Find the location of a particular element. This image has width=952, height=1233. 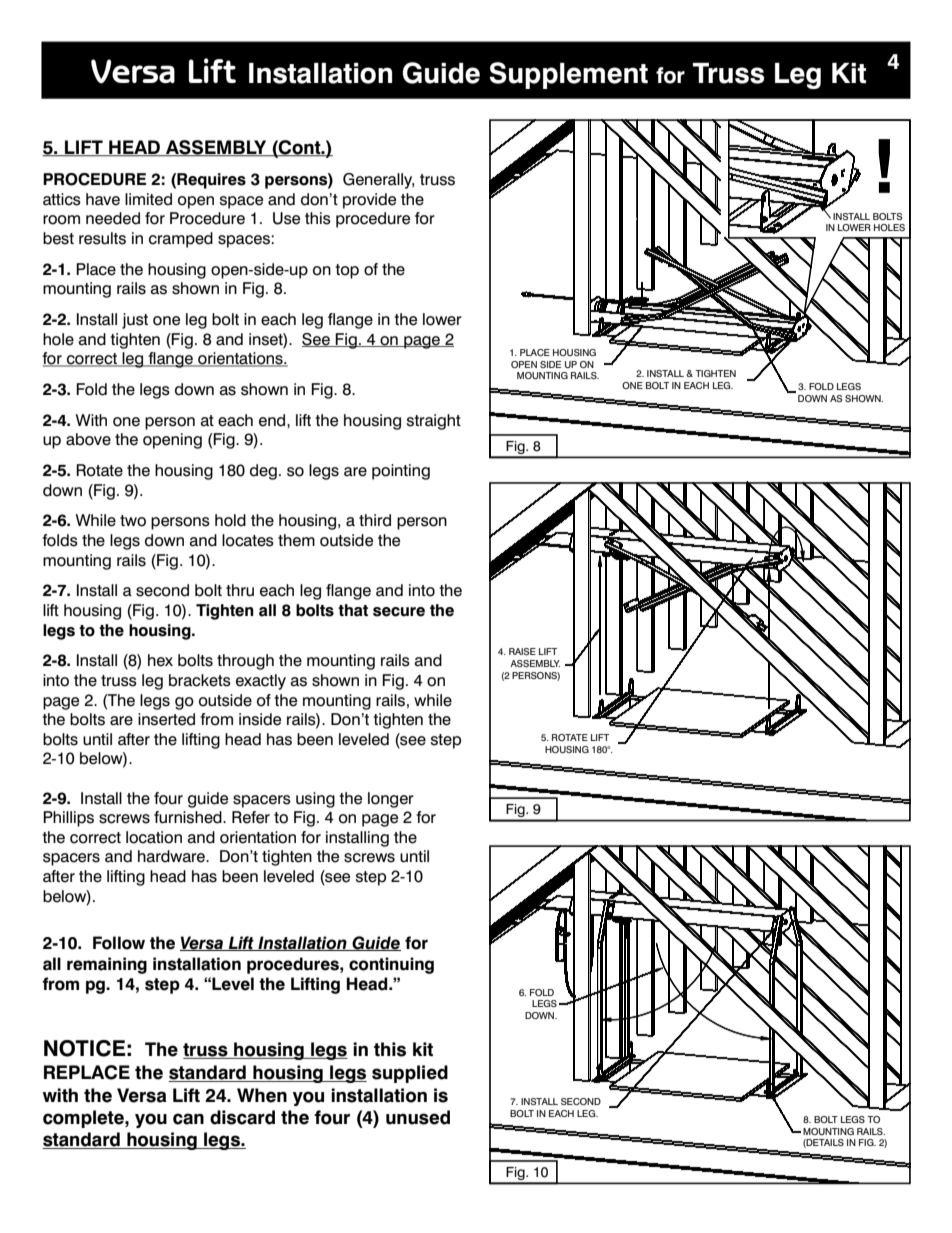

Generally is located at coordinates (378, 181).
